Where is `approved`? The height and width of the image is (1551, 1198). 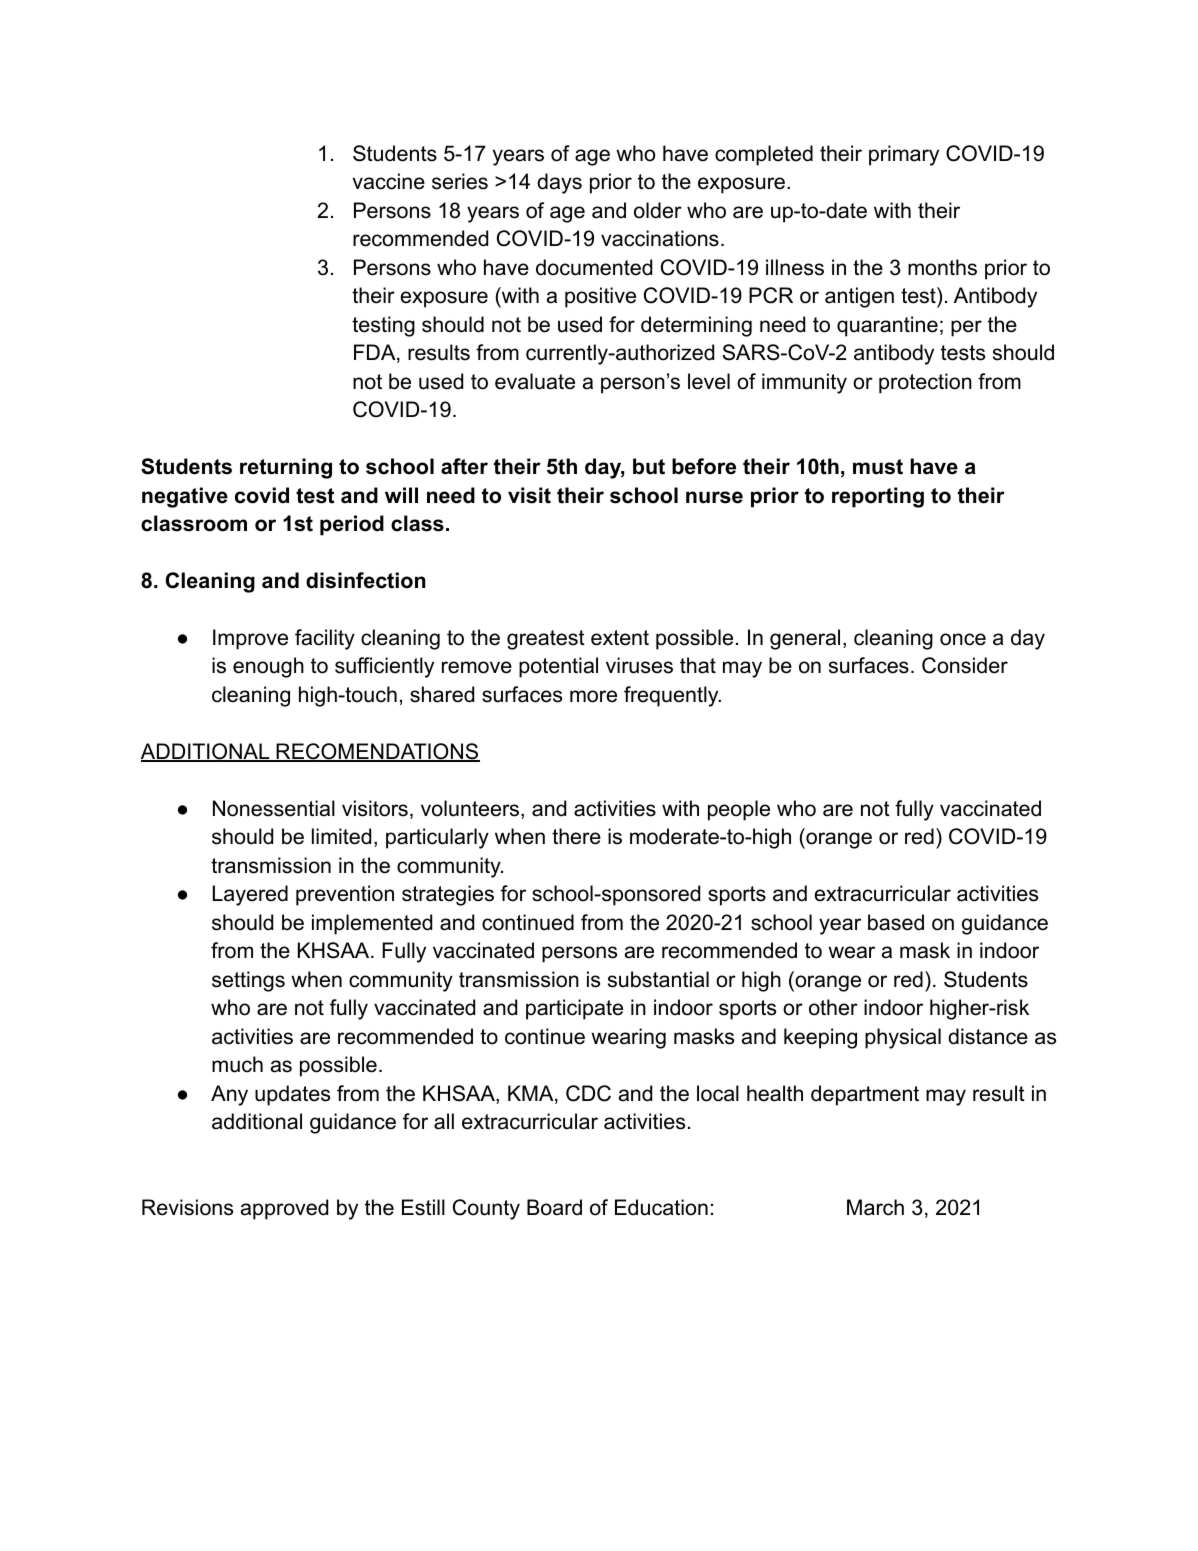
approved is located at coordinates (284, 1209).
